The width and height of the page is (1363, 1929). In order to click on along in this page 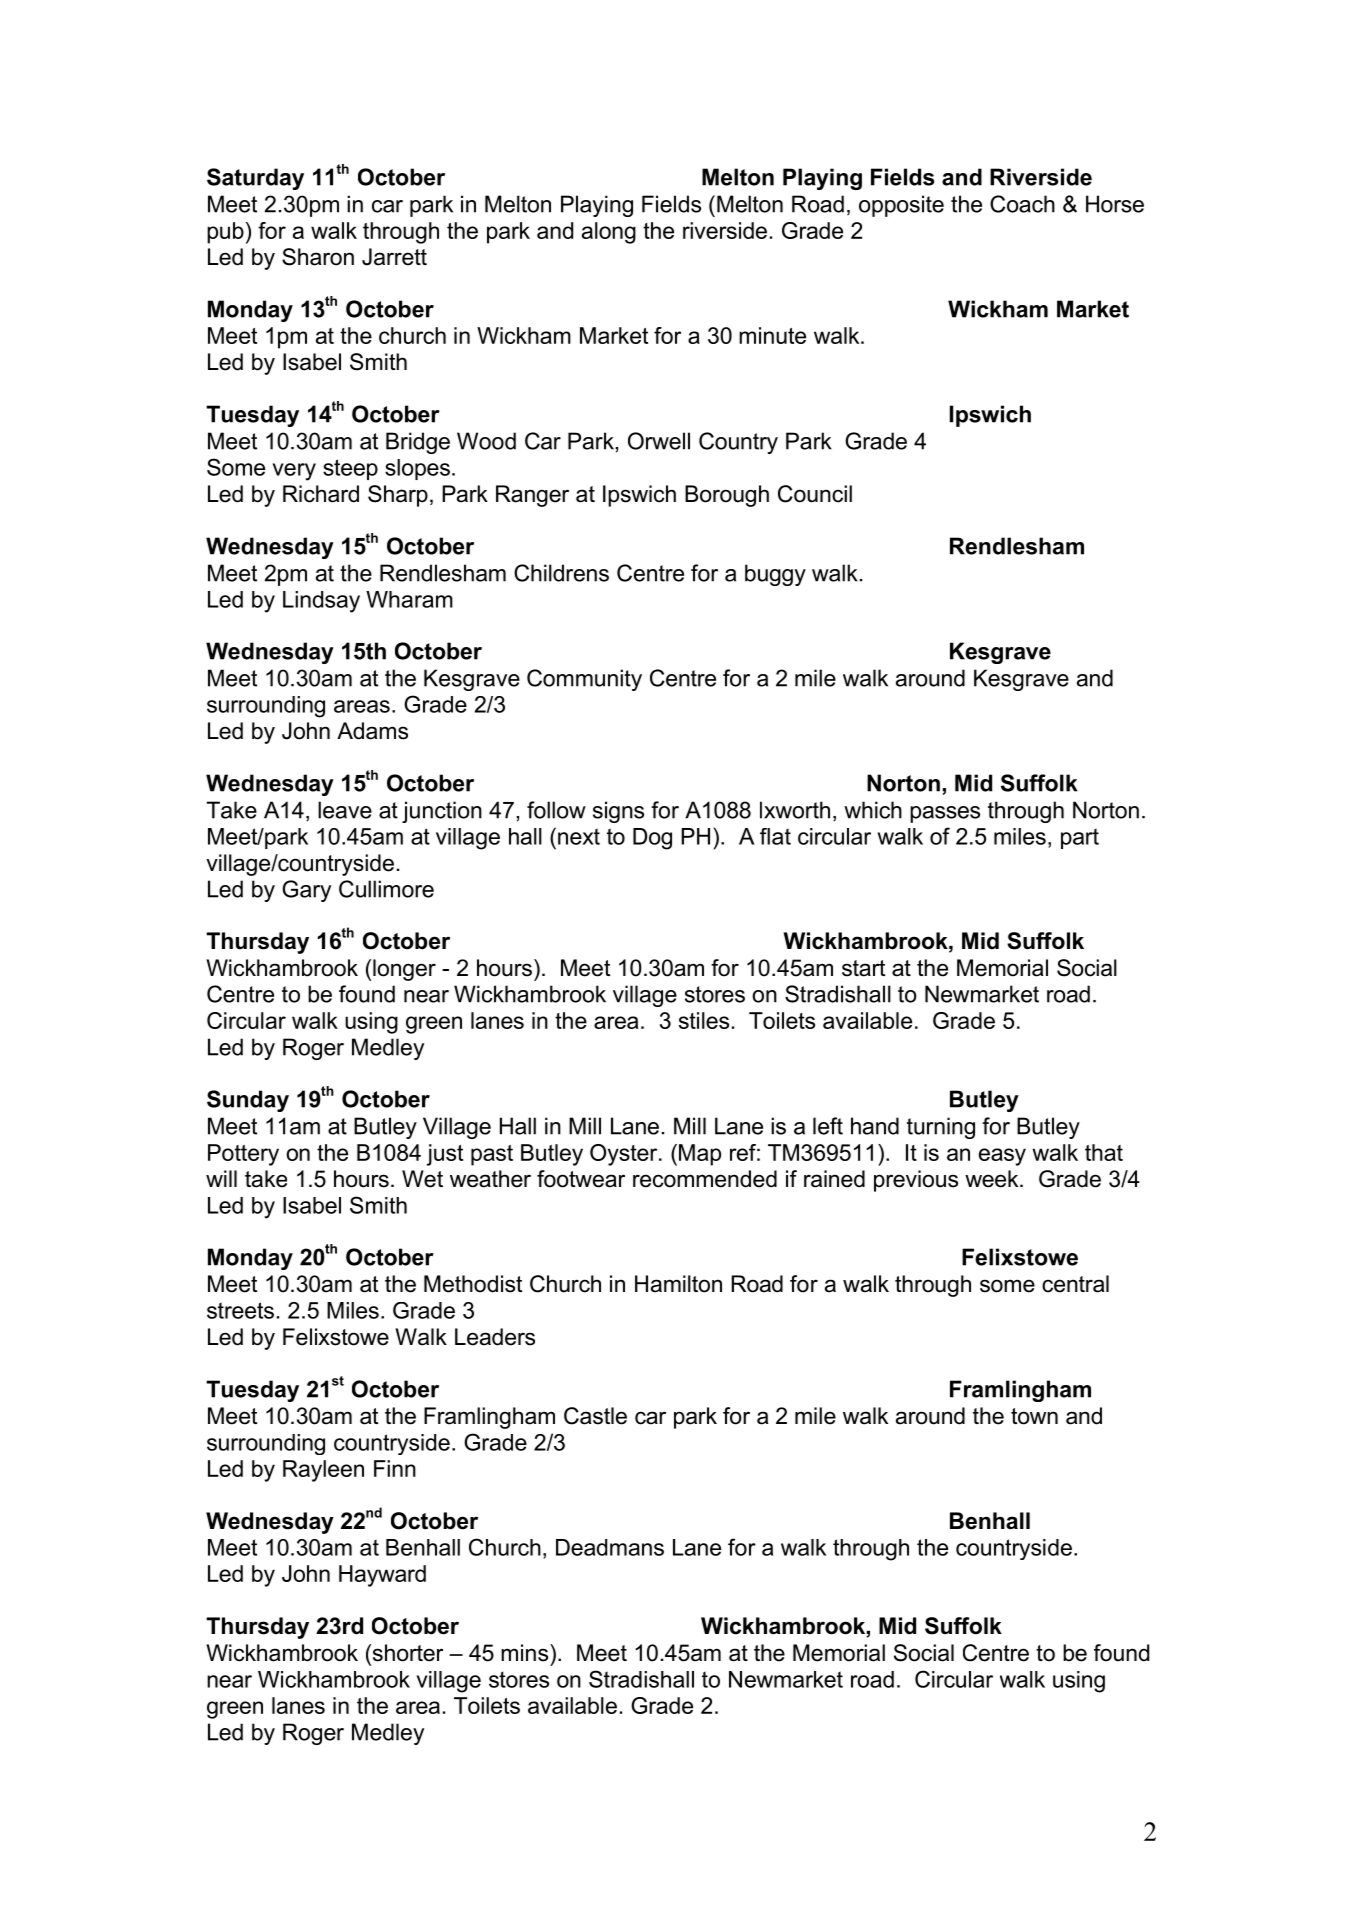, I will do `click(609, 233)`.
